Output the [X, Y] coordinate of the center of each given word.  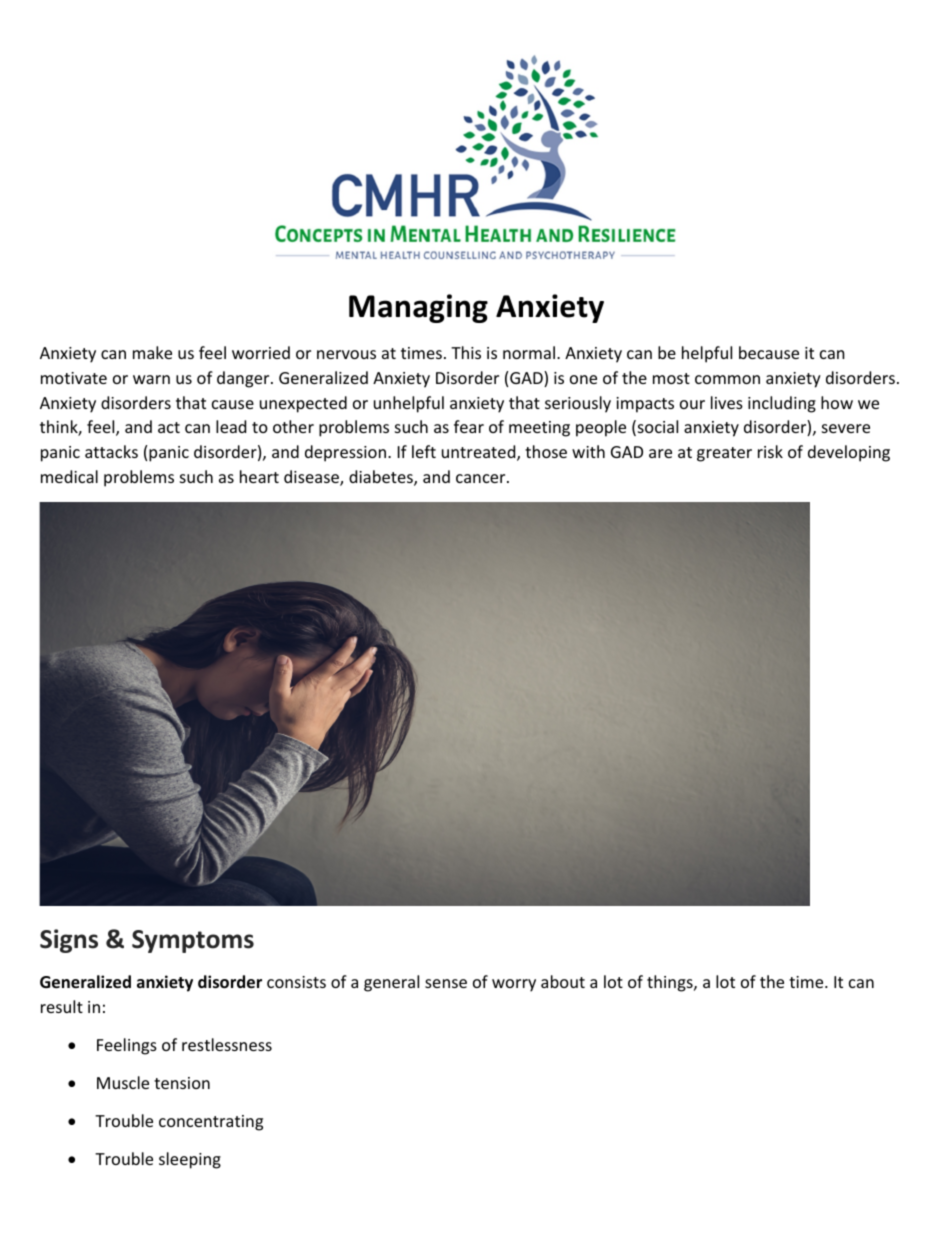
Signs [69, 941]
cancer [482, 478]
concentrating [211, 1123]
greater [724, 454]
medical [69, 476]
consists [296, 982]
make [152, 352]
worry [514, 985]
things [671, 983]
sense [446, 983]
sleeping [190, 1160]
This [466, 352]
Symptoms [193, 941]
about [563, 981]
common [727, 379]
